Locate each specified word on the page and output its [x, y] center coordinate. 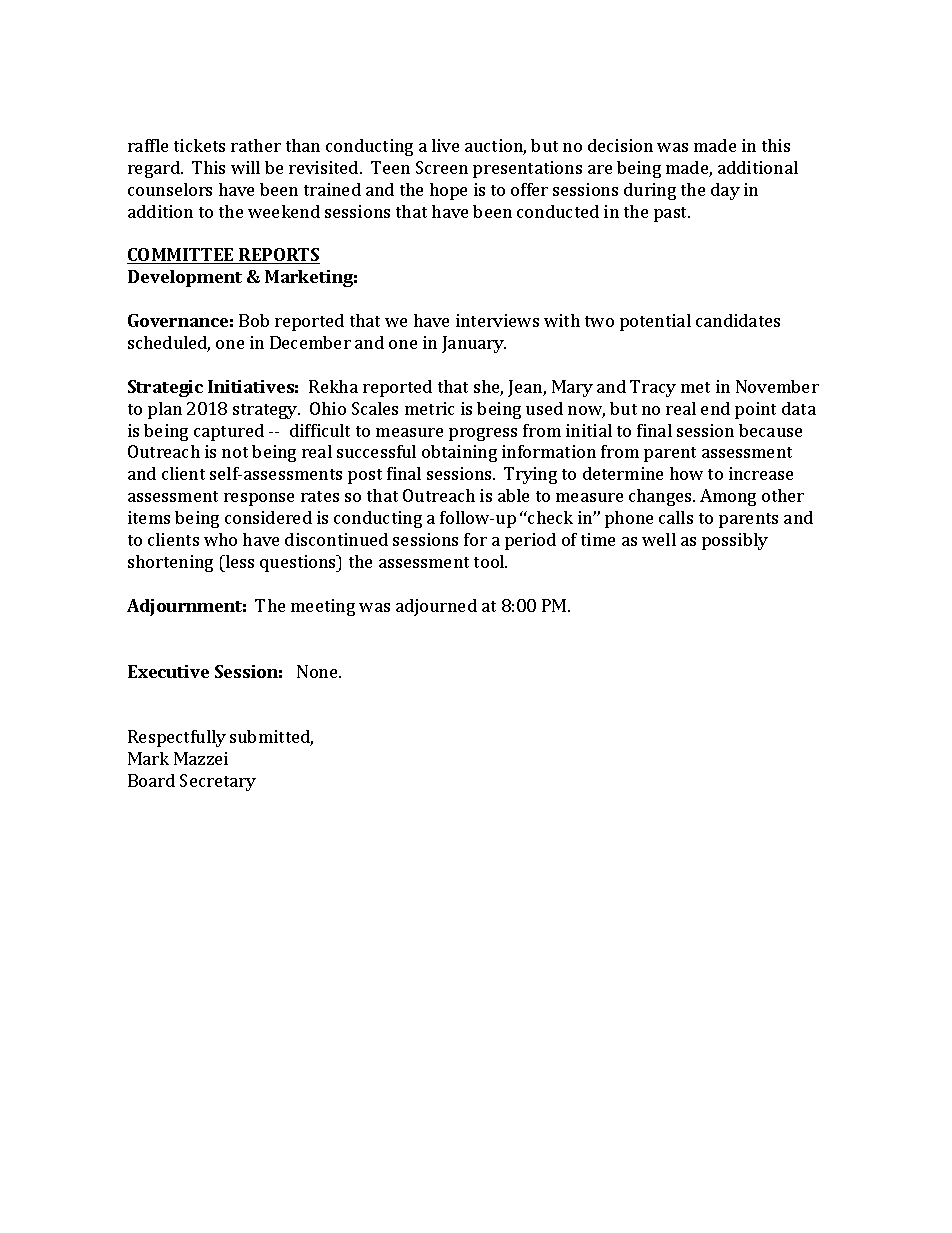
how [686, 473]
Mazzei [201, 758]
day [725, 191]
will [245, 167]
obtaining [459, 453]
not [235, 452]
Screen [442, 167]
